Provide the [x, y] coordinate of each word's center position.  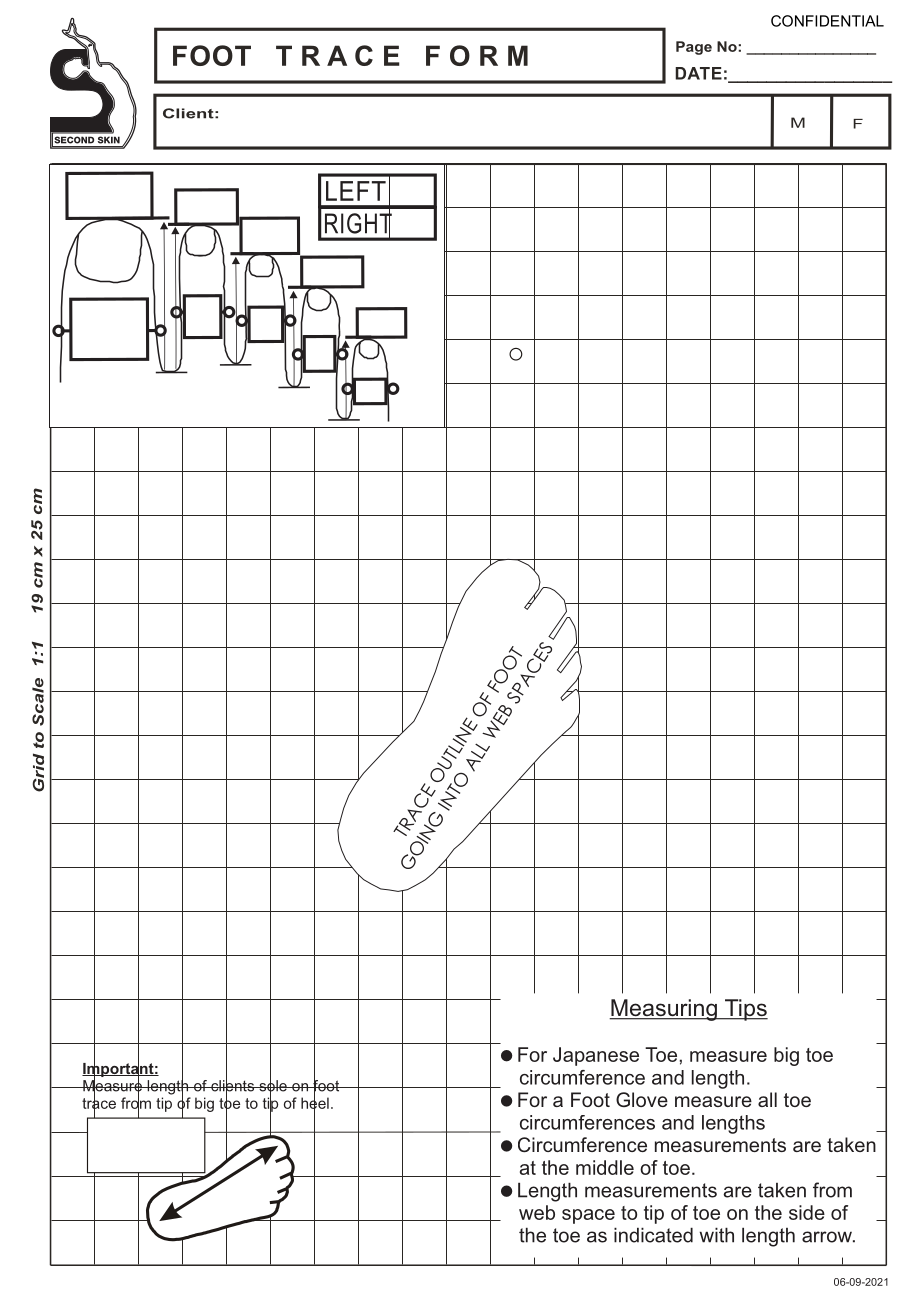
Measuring [664, 1010]
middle [605, 1167]
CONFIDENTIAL [827, 21]
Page [694, 48]
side [807, 1212]
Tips [745, 1010]
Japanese [596, 1056]
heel [315, 1103]
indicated [653, 1235]
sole [273, 1086]
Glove [642, 1099]
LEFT [356, 191]
